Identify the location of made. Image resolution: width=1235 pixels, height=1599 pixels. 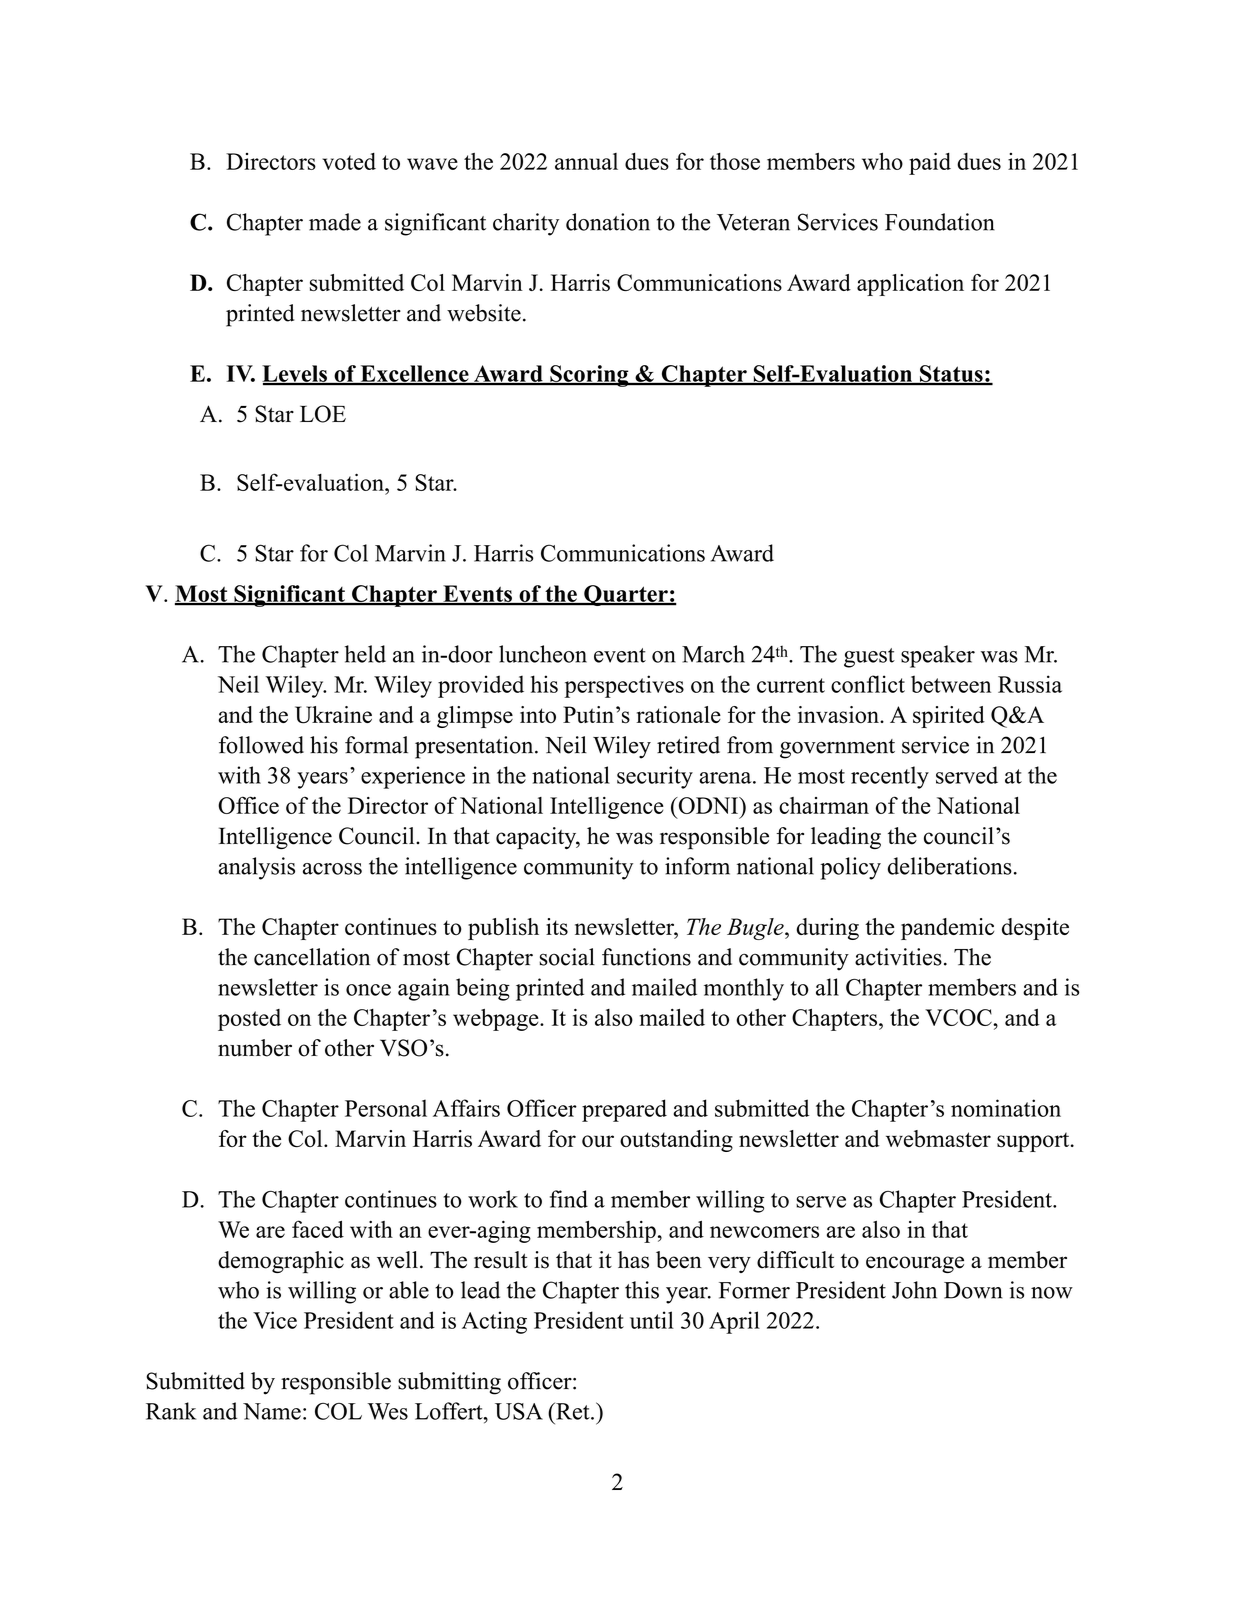
(335, 222).
